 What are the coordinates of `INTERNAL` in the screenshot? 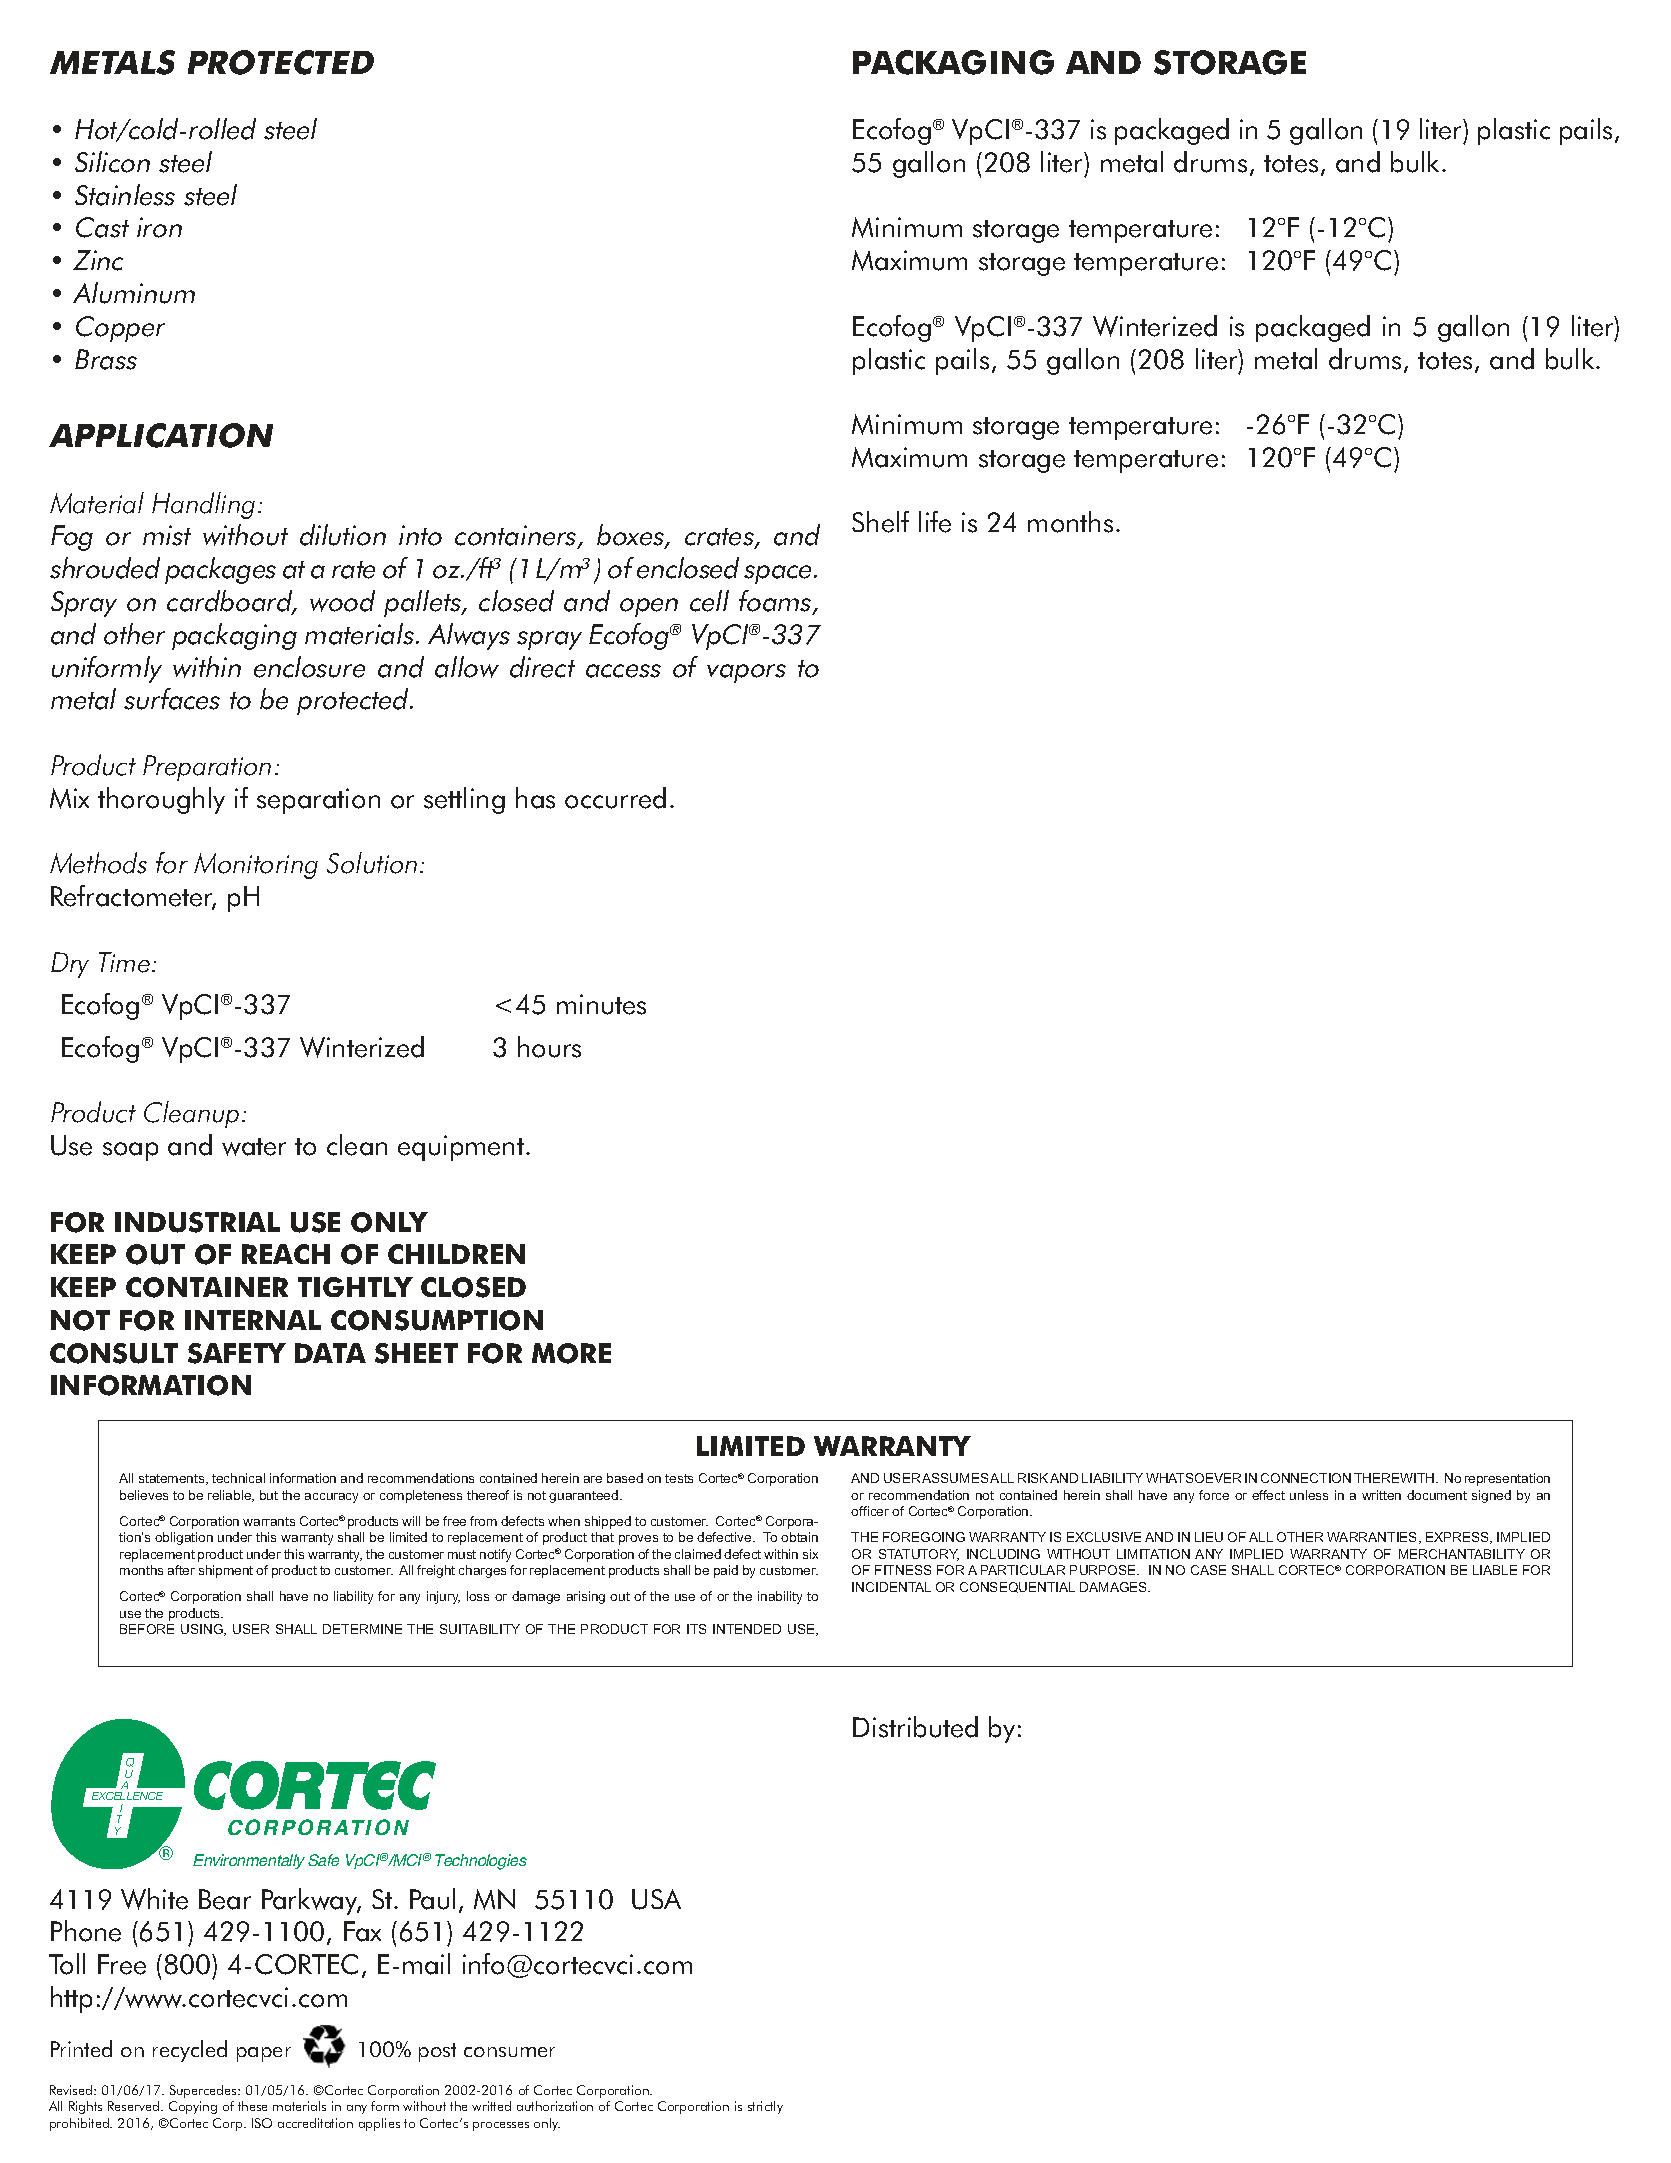 It's located at (253, 1320).
